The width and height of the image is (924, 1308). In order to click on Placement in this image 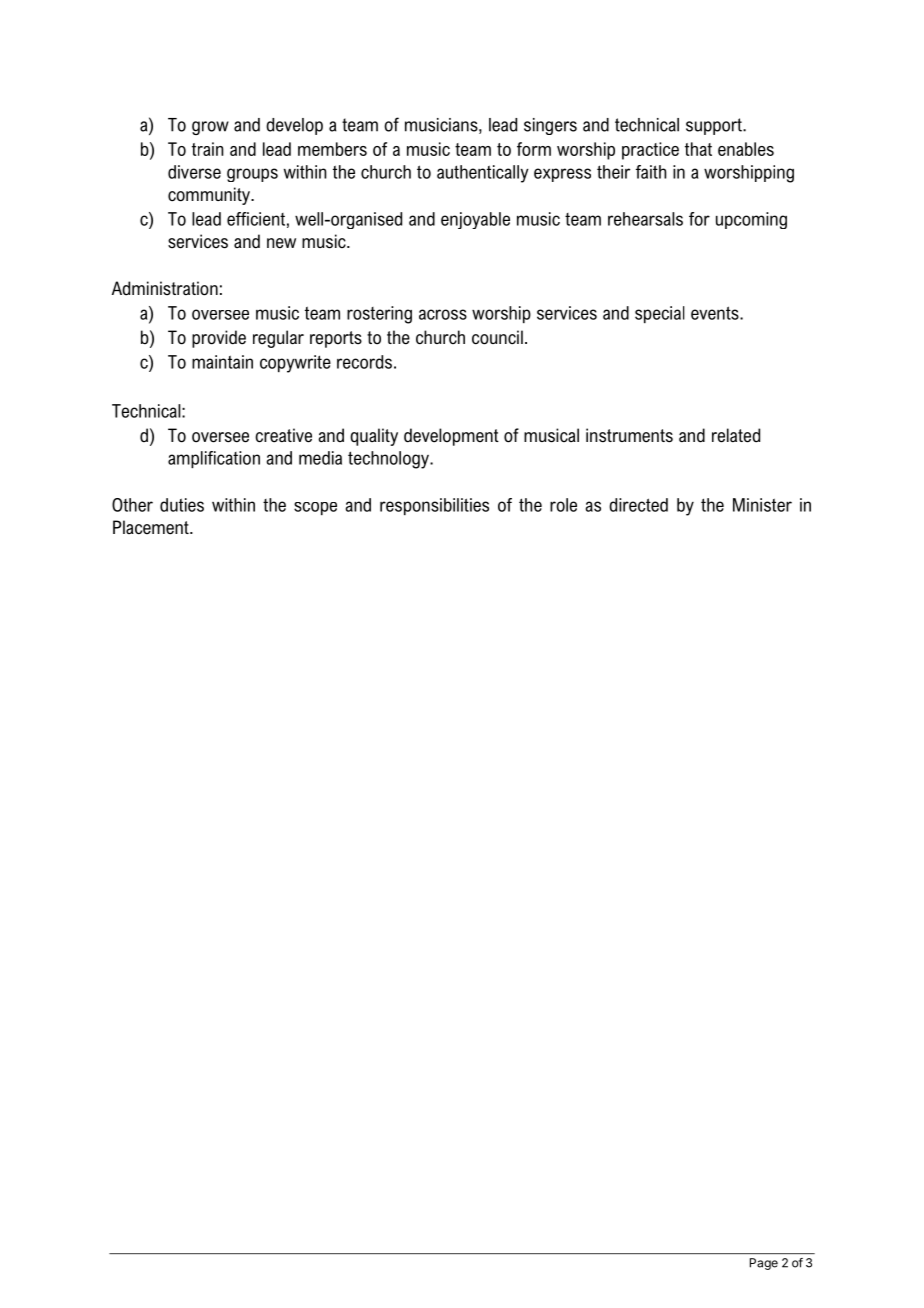, I will do `click(152, 527)`.
